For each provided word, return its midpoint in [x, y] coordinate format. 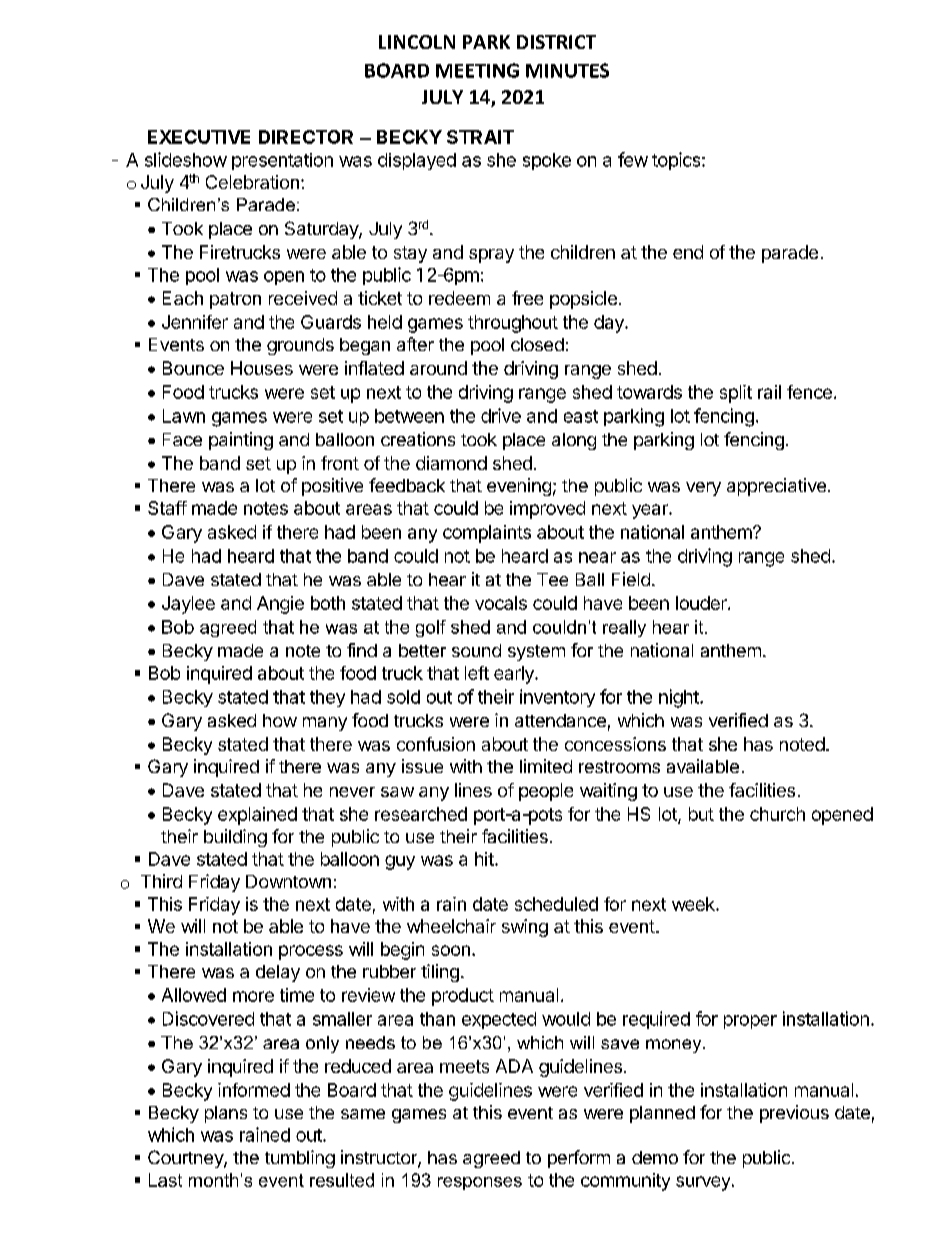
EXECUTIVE [199, 137]
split [736, 394]
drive [501, 415]
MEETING [477, 70]
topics [677, 161]
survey [703, 1183]
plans [226, 1114]
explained [257, 816]
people [546, 792]
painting [241, 441]
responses [480, 1183]
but [701, 814]
